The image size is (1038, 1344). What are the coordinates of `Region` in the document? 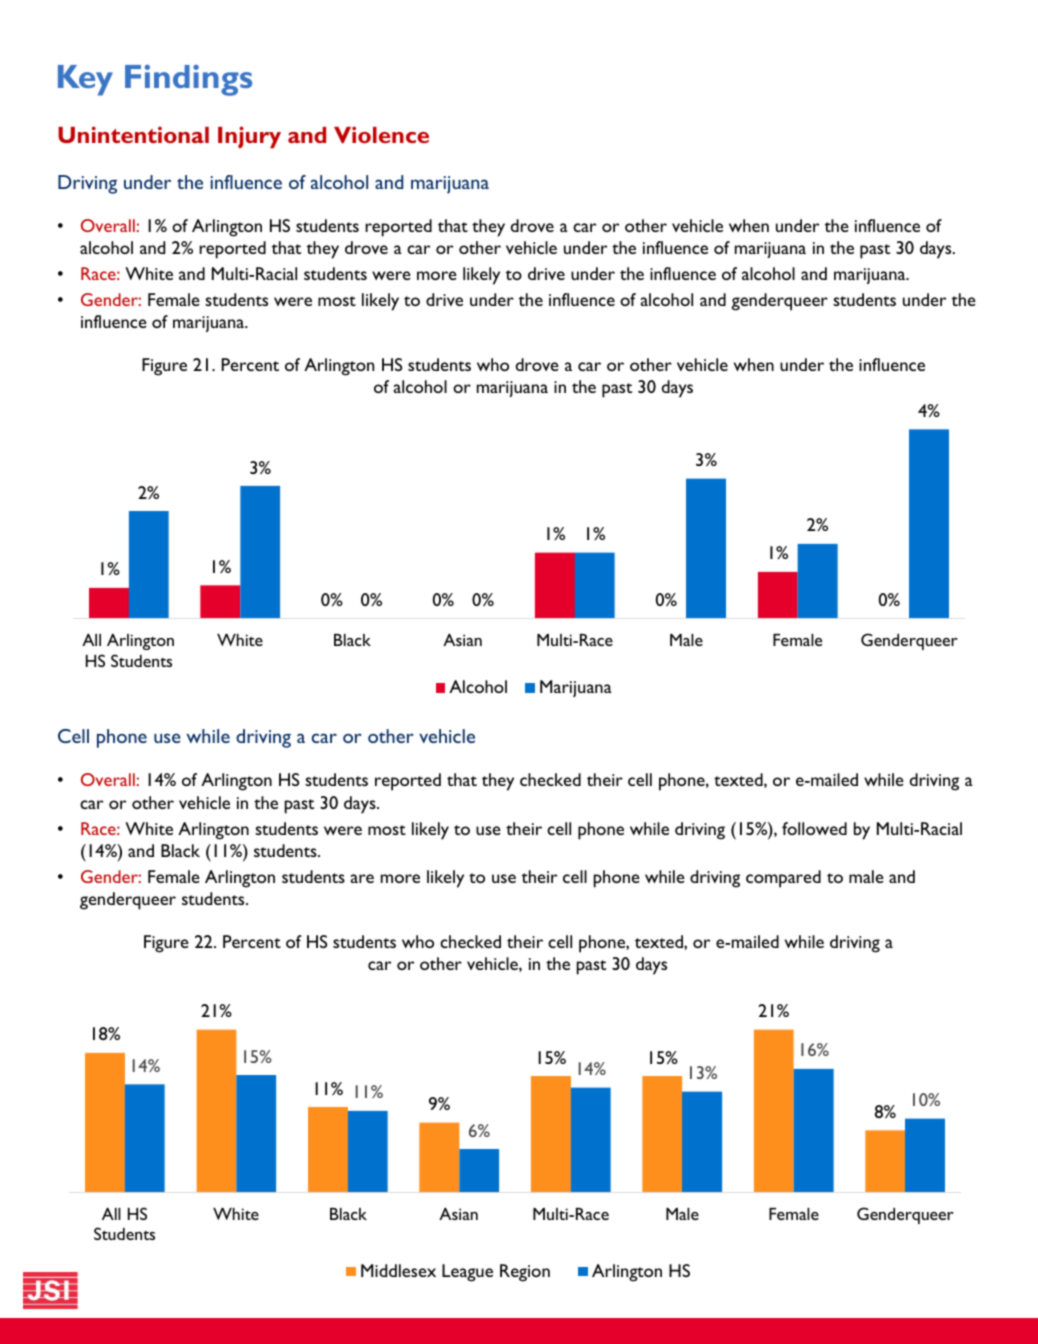 It's located at (525, 1273).
